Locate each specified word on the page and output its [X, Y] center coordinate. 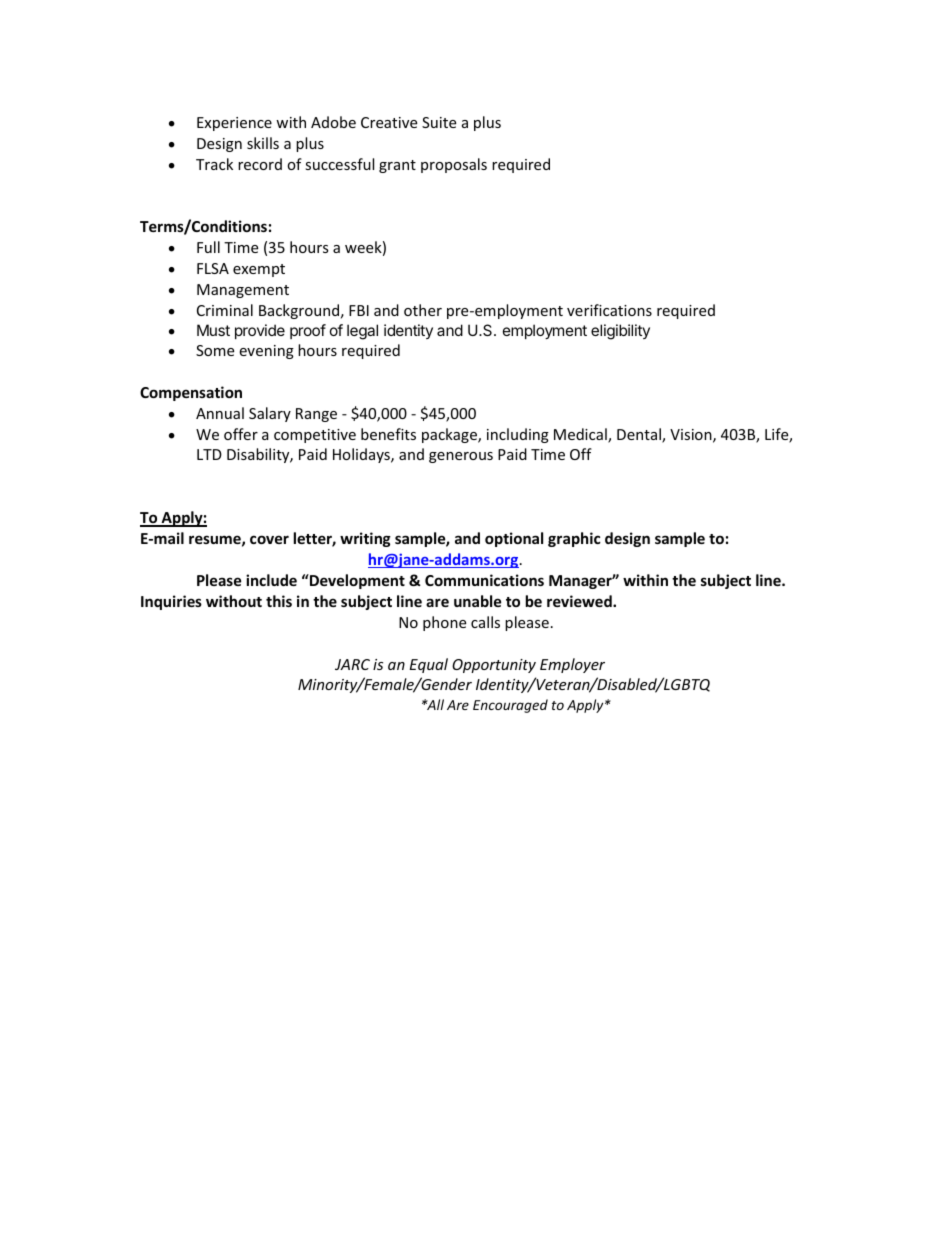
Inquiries [171, 602]
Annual [220, 413]
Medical [581, 435]
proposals [454, 165]
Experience [234, 124]
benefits [388, 434]
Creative [389, 122]
